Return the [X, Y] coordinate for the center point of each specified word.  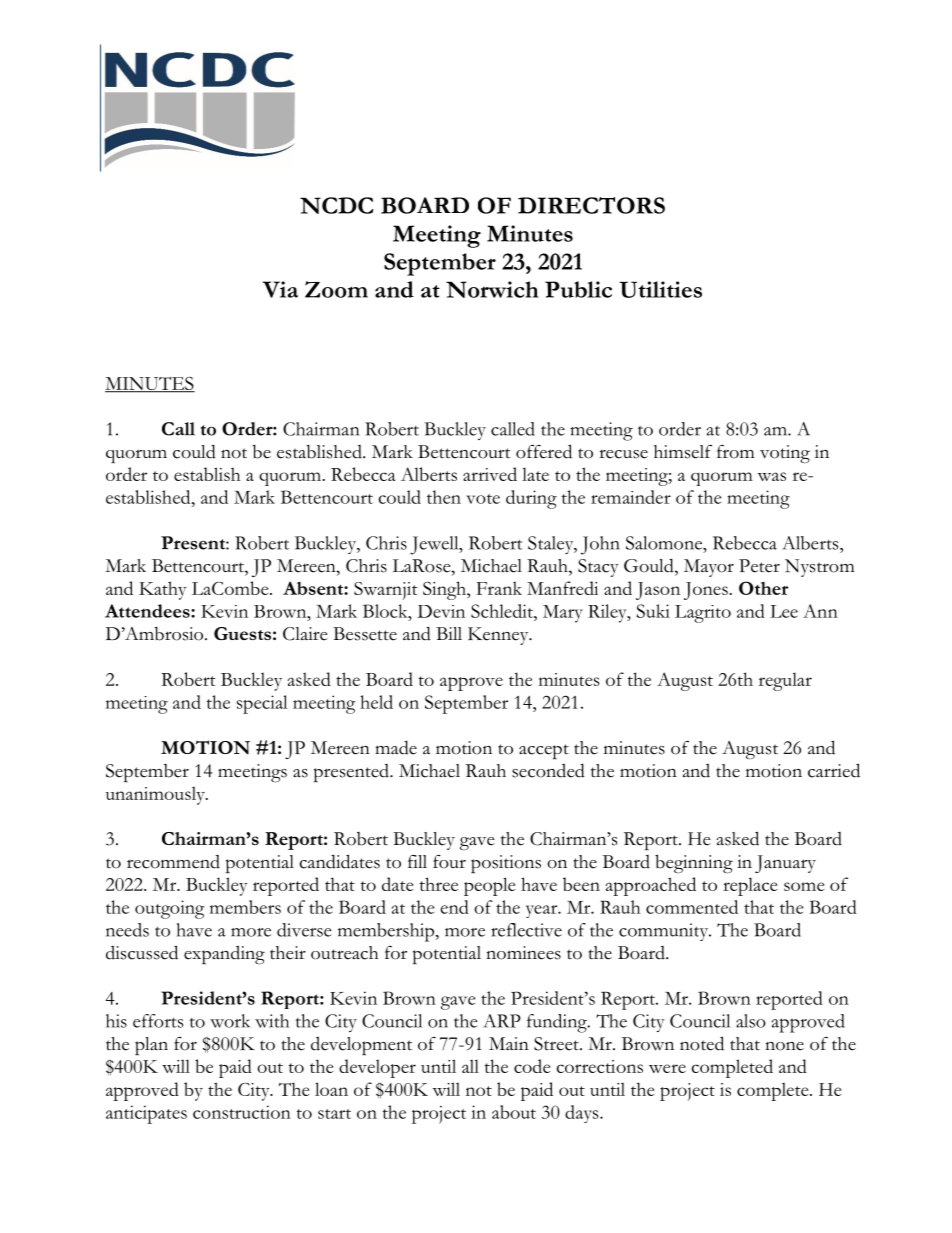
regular [785, 681]
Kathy [163, 590]
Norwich [492, 289]
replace [750, 886]
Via [280, 289]
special [262, 704]
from [735, 452]
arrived [490, 474]
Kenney [499, 636]
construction [242, 1112]
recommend [173, 862]
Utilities [660, 289]
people [490, 886]
